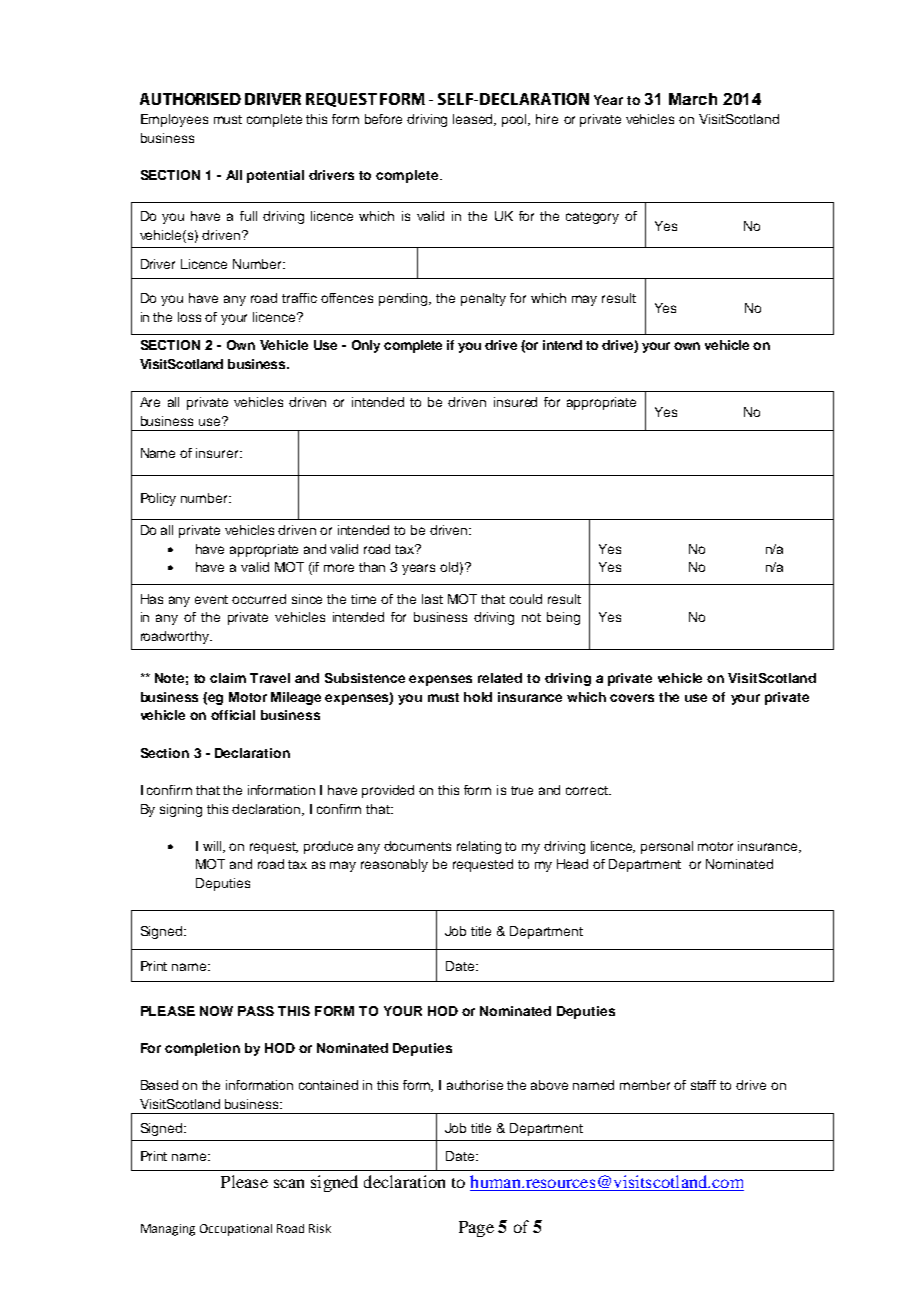 The height and width of the image is (1308, 924). What do you see at coordinates (216, 1011) in the image?
I see `NOW` at bounding box center [216, 1011].
